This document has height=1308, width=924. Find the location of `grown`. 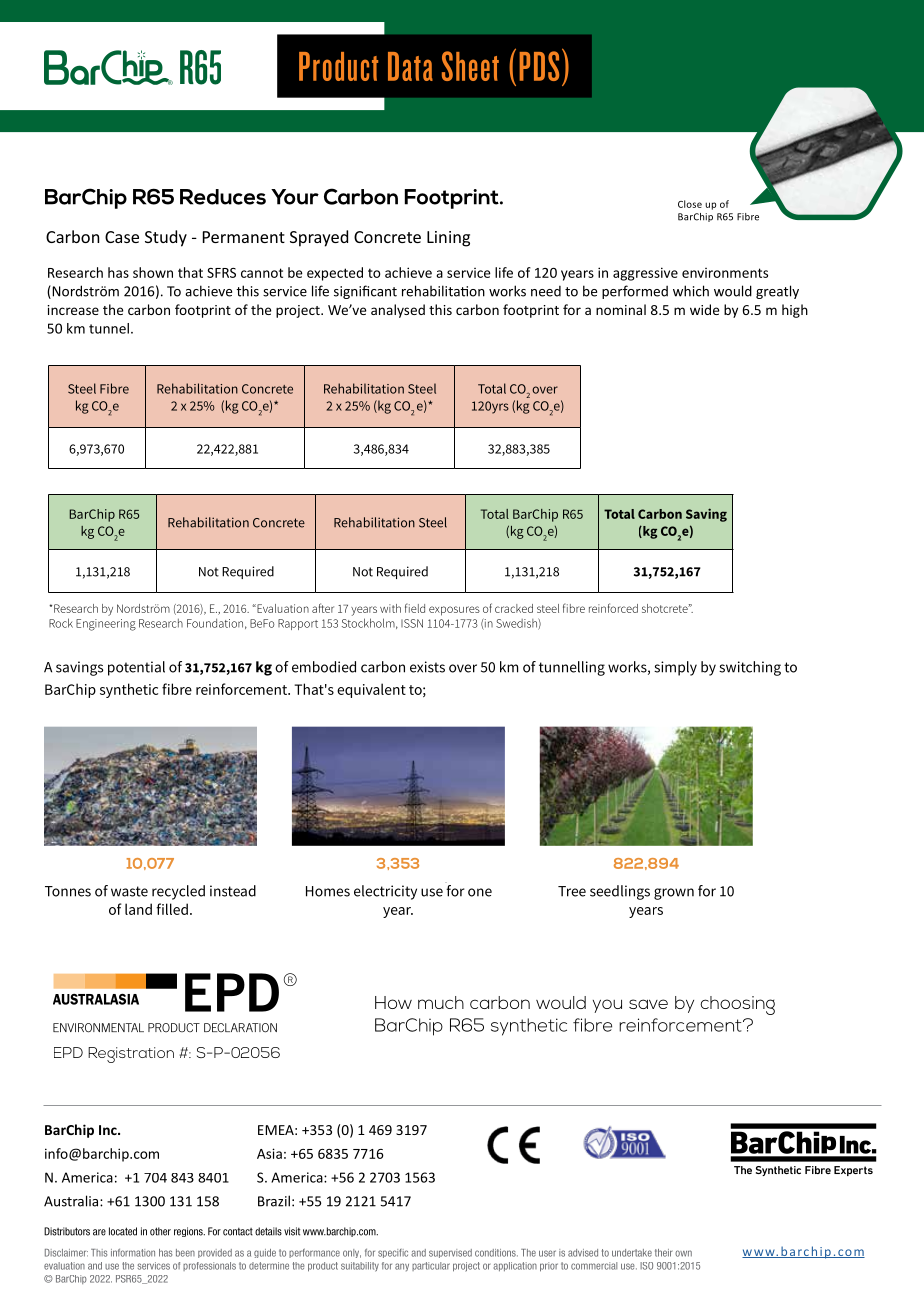

grown is located at coordinates (674, 894).
